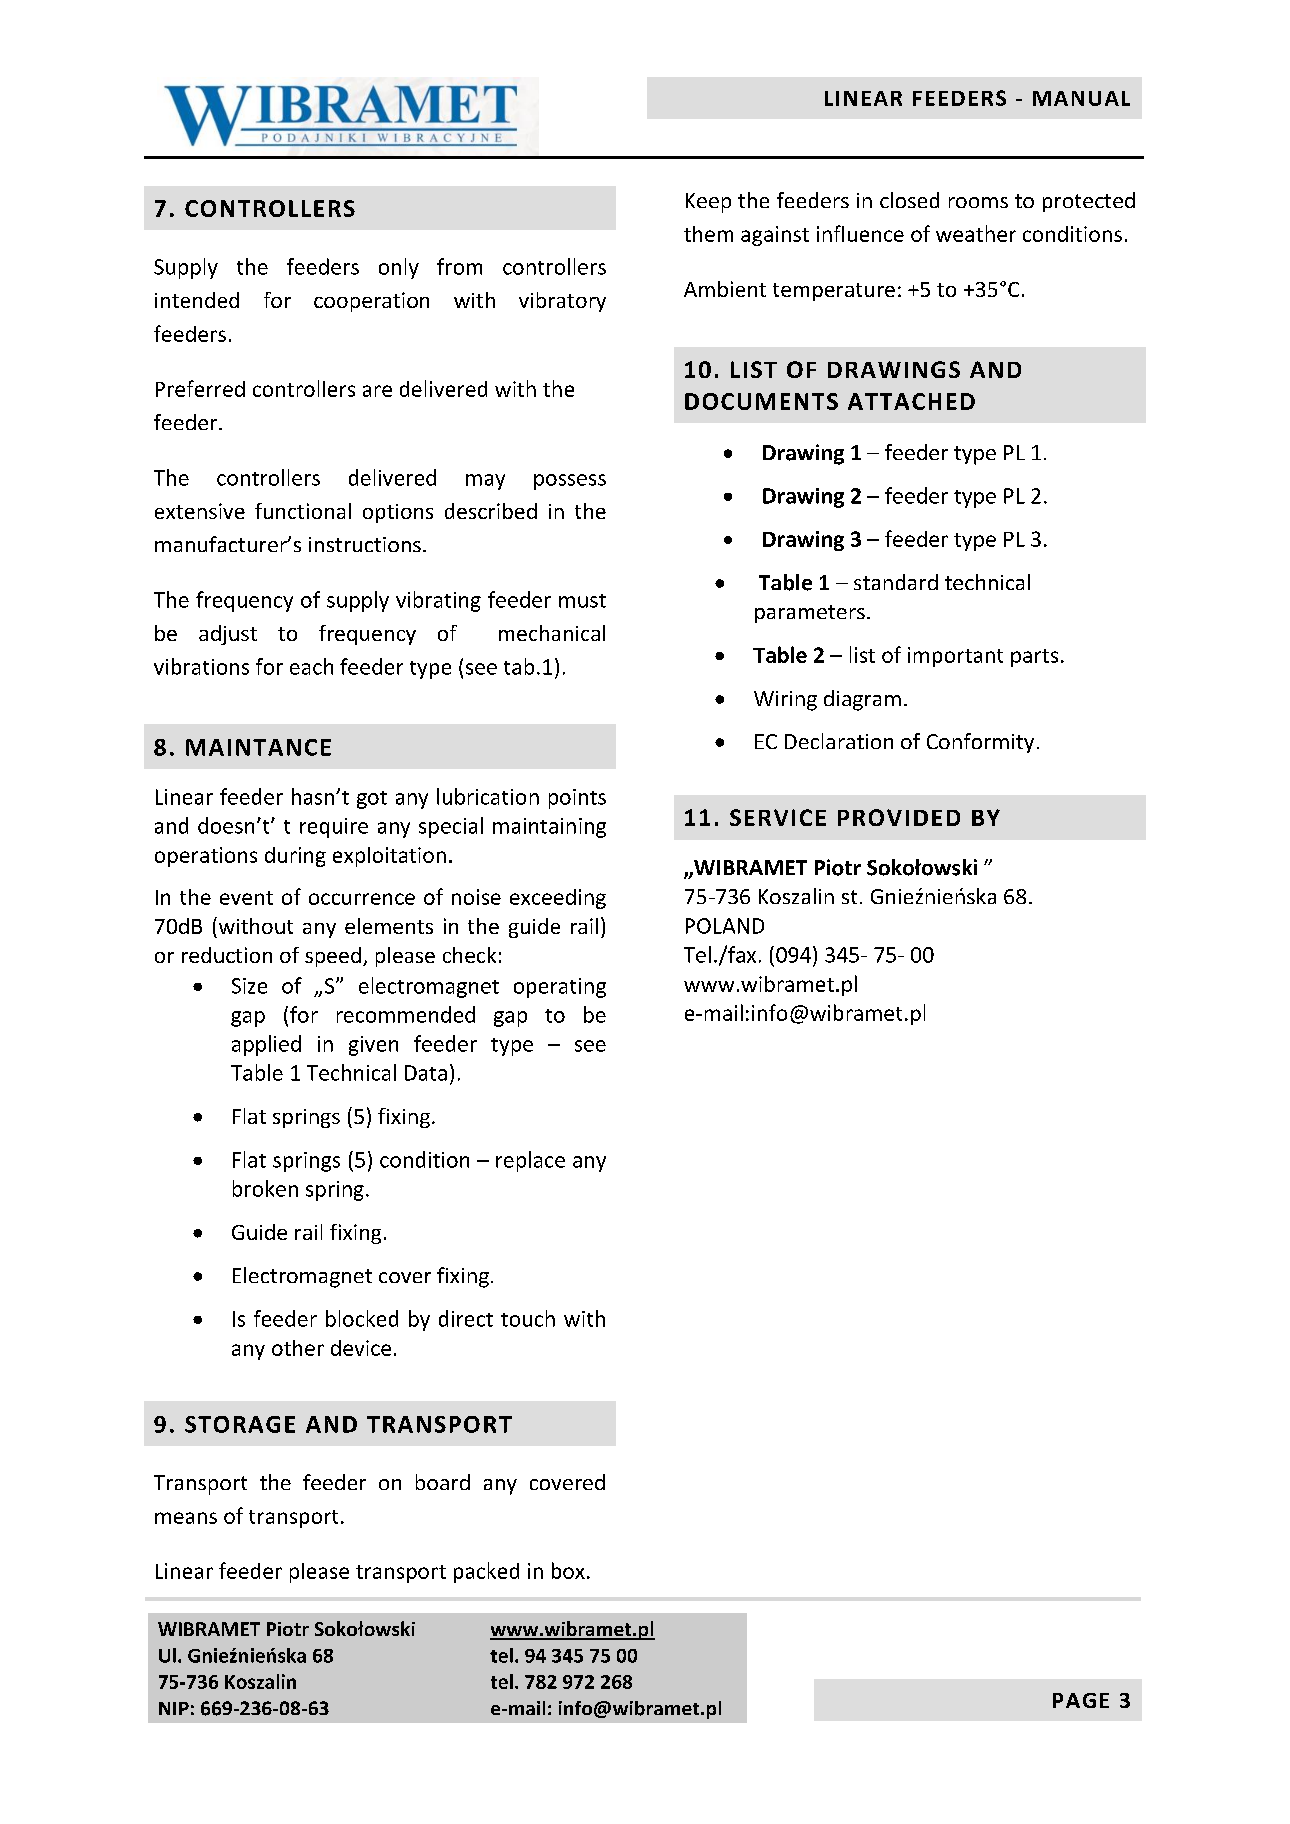  Describe the element at coordinates (1081, 1700) in the document. I see `PAGE` at that location.
